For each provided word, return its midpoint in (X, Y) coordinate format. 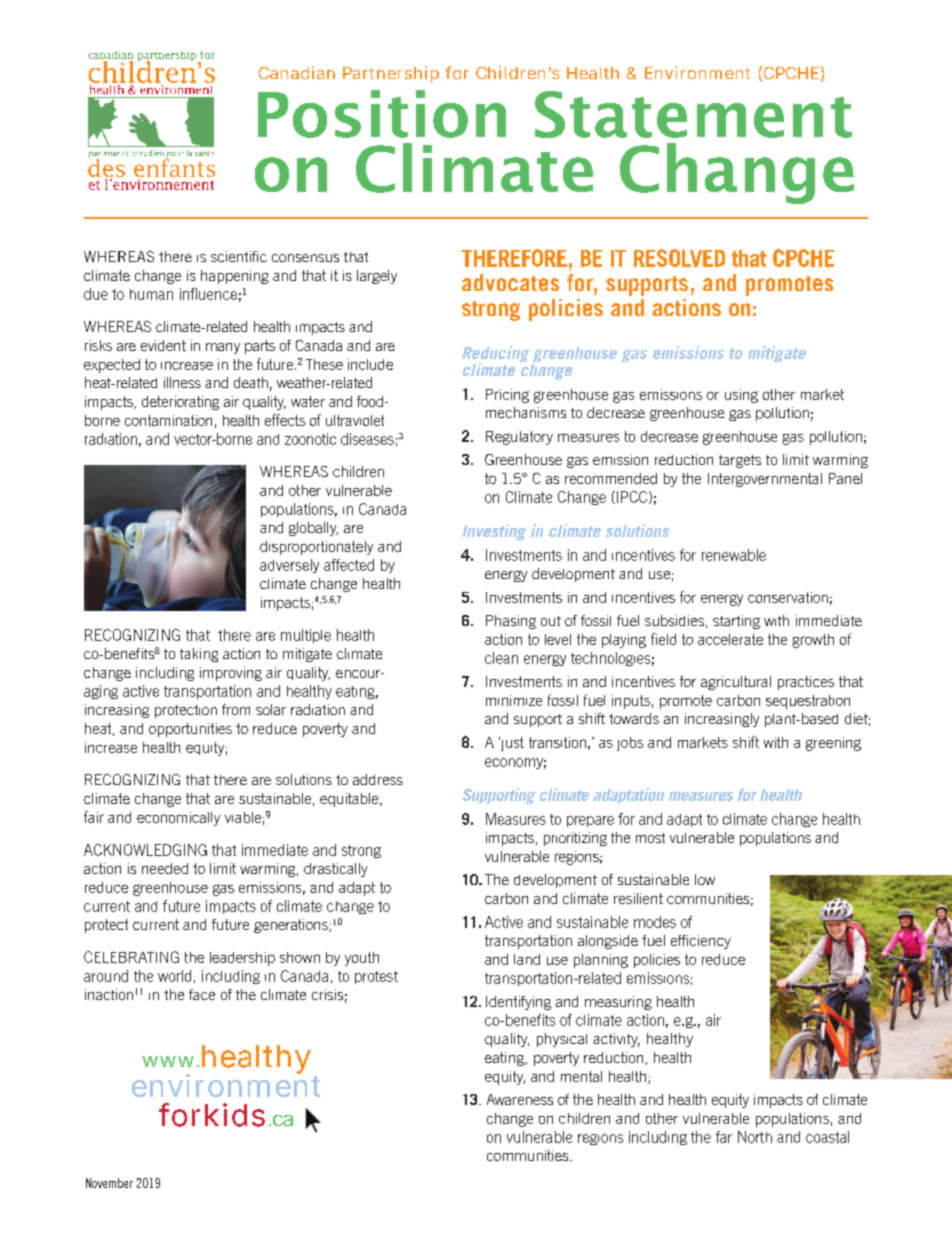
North (755, 1137)
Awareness (520, 1099)
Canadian (297, 72)
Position (382, 114)
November (109, 1183)
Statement (693, 114)
